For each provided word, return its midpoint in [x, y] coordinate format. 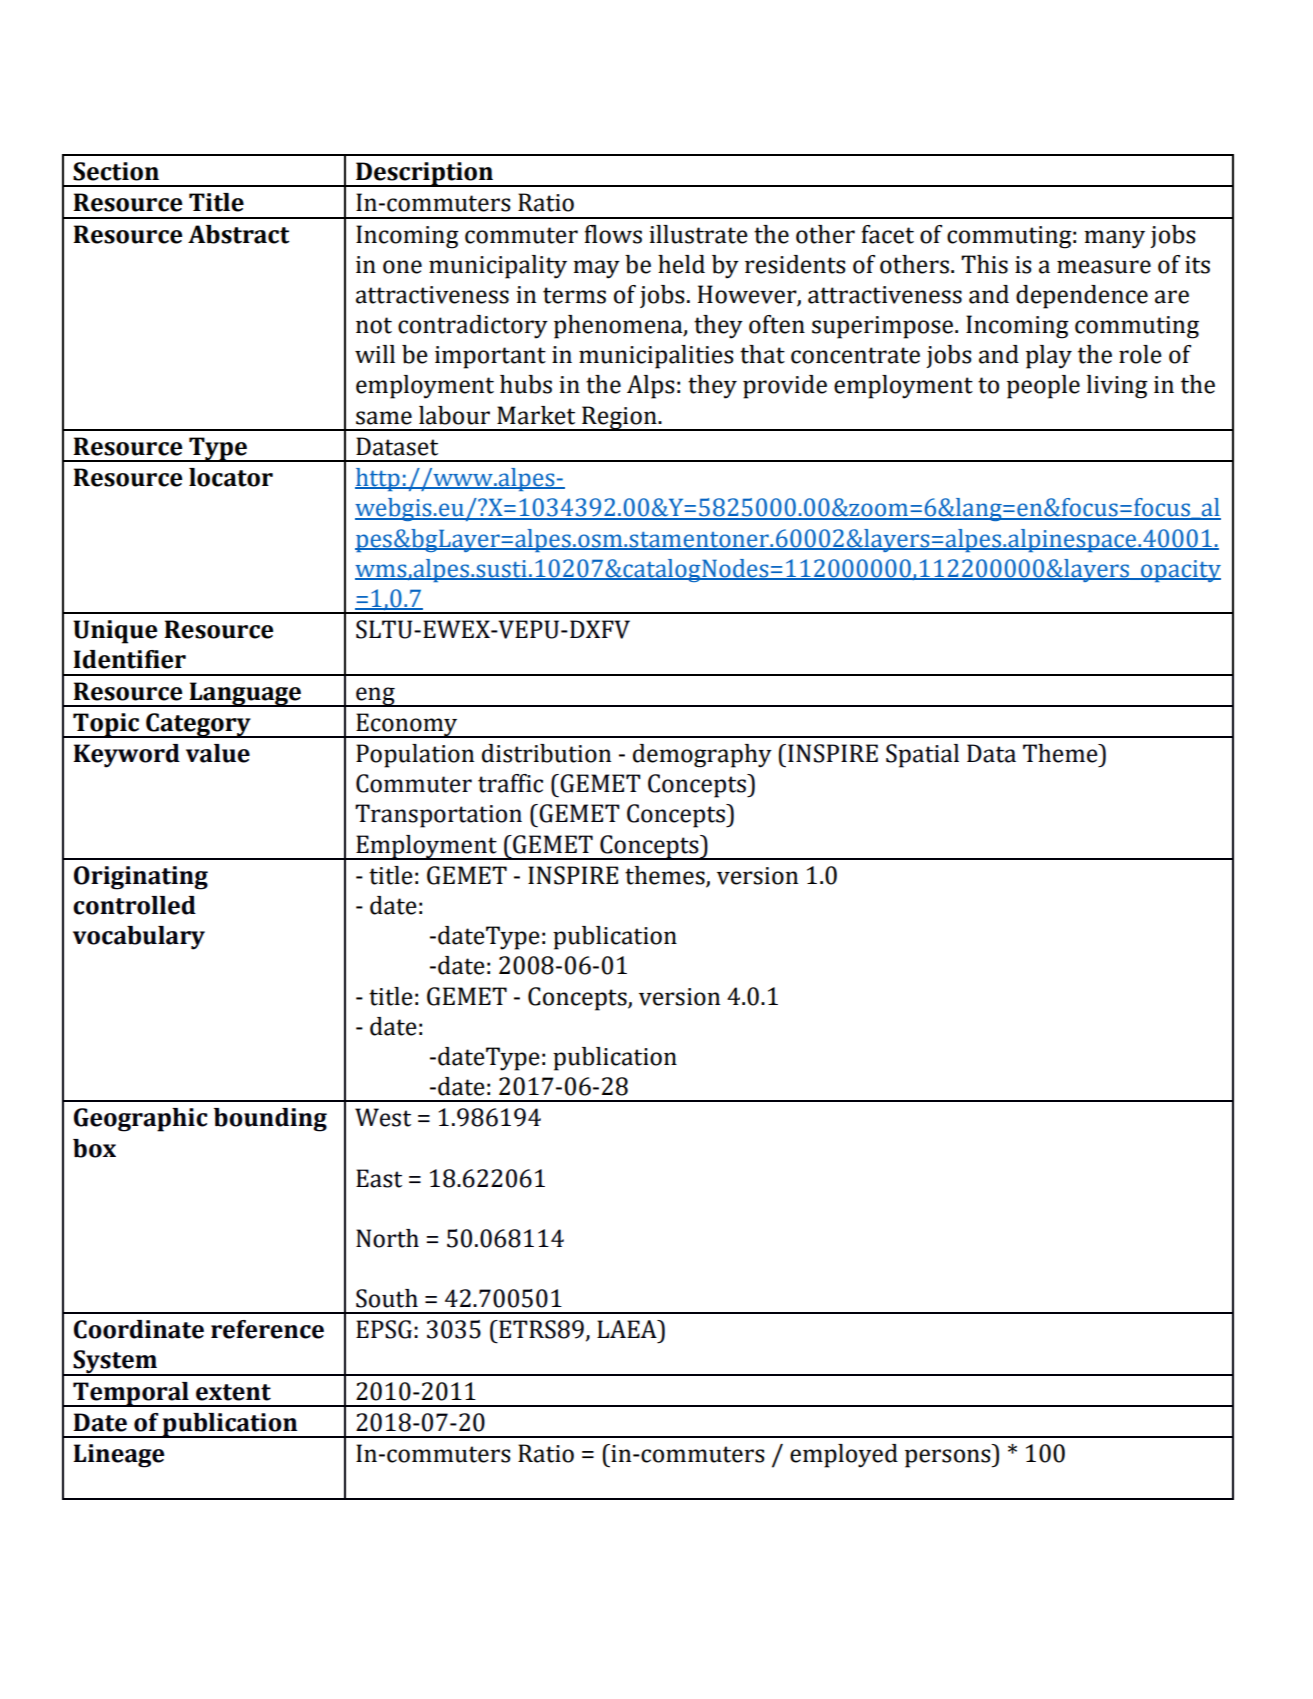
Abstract [239, 234]
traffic [510, 783]
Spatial [922, 756]
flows [613, 234]
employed [844, 1456]
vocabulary [139, 938]
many [1114, 239]
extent [233, 1392]
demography [702, 756]
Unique [115, 632]
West [383, 1117]
